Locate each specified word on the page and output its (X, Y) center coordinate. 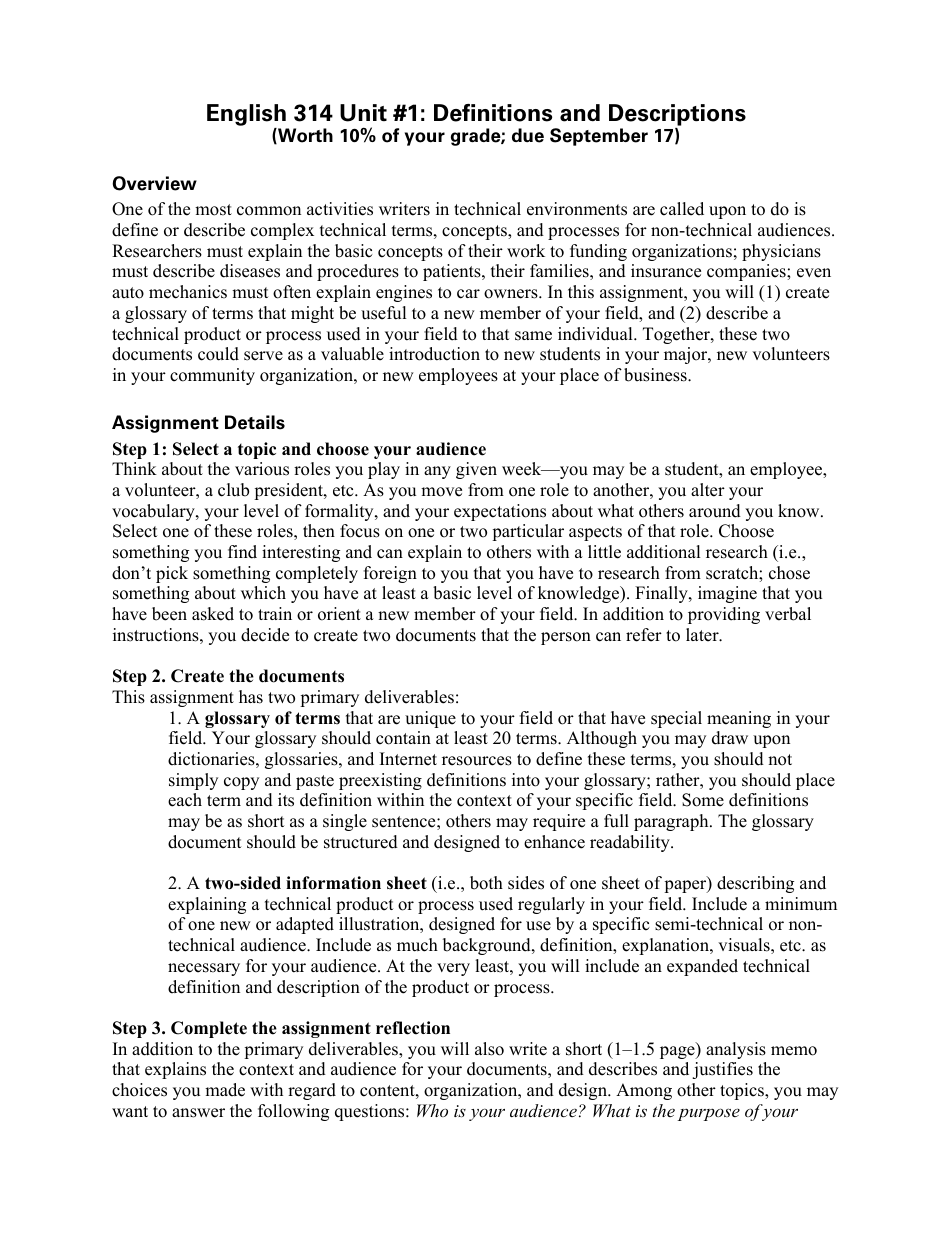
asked (213, 614)
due (528, 135)
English (246, 115)
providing (724, 615)
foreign (390, 574)
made (225, 1090)
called (682, 209)
